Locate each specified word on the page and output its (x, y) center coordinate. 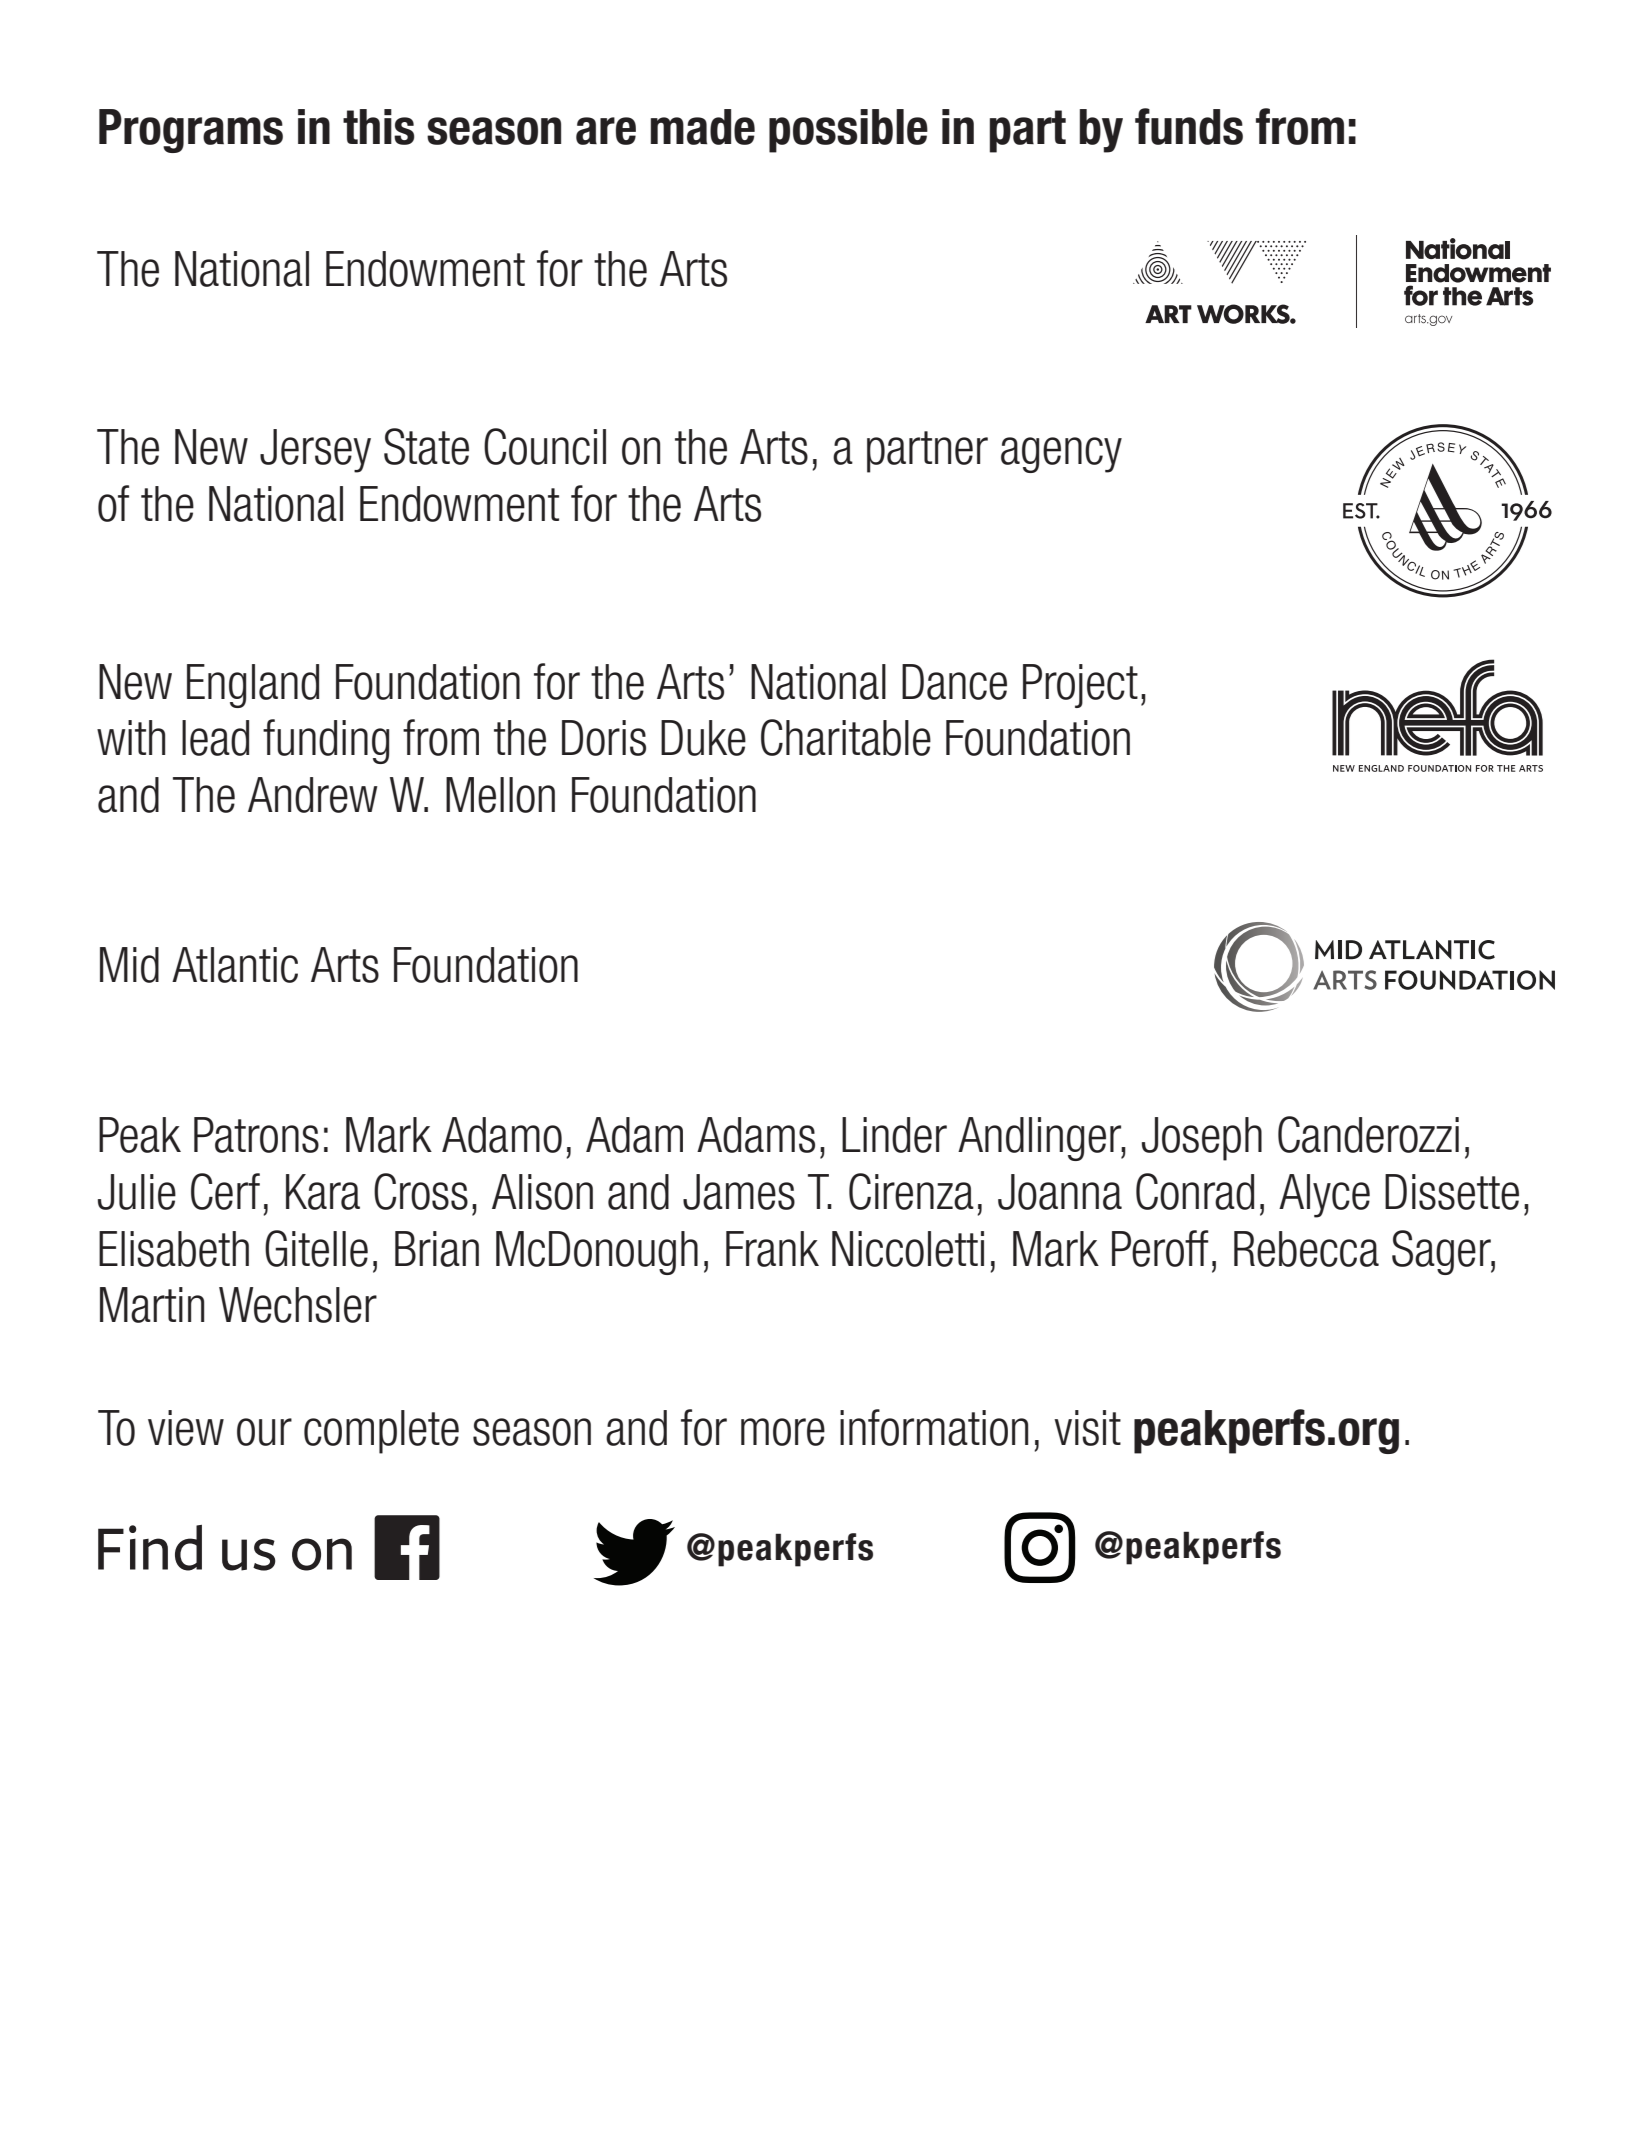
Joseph (1202, 1139)
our (264, 1432)
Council (545, 446)
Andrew (313, 795)
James (739, 1192)
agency (1061, 455)
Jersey (315, 451)
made (702, 127)
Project (1080, 686)
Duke (703, 738)
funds (1189, 126)
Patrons (256, 1135)
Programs (191, 131)
